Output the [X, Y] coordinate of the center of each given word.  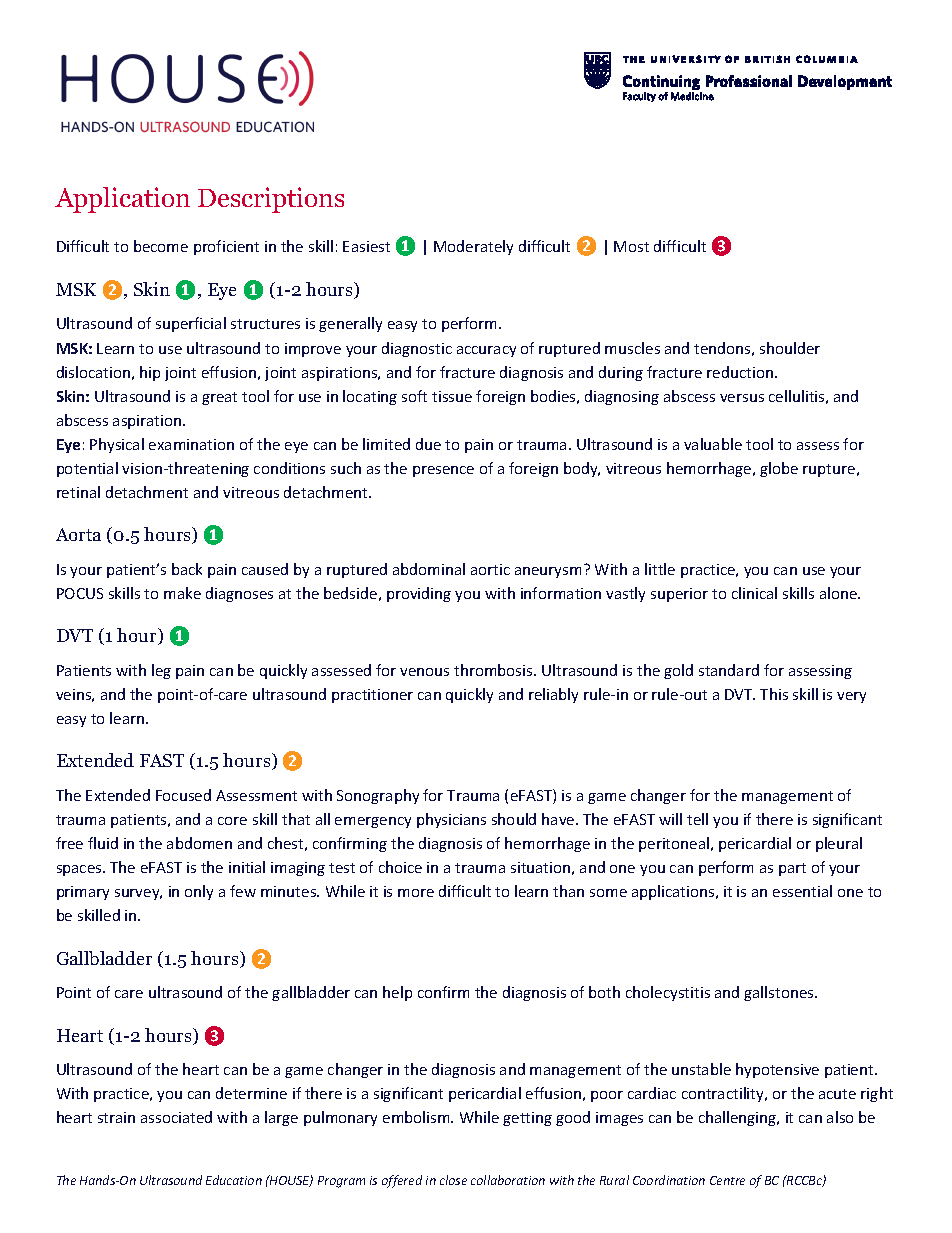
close [453, 1180]
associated [176, 1117]
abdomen [199, 843]
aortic [490, 569]
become [161, 246]
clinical [754, 593]
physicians [451, 820]
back [187, 569]
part [792, 869]
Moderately [473, 247]
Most [631, 246]
